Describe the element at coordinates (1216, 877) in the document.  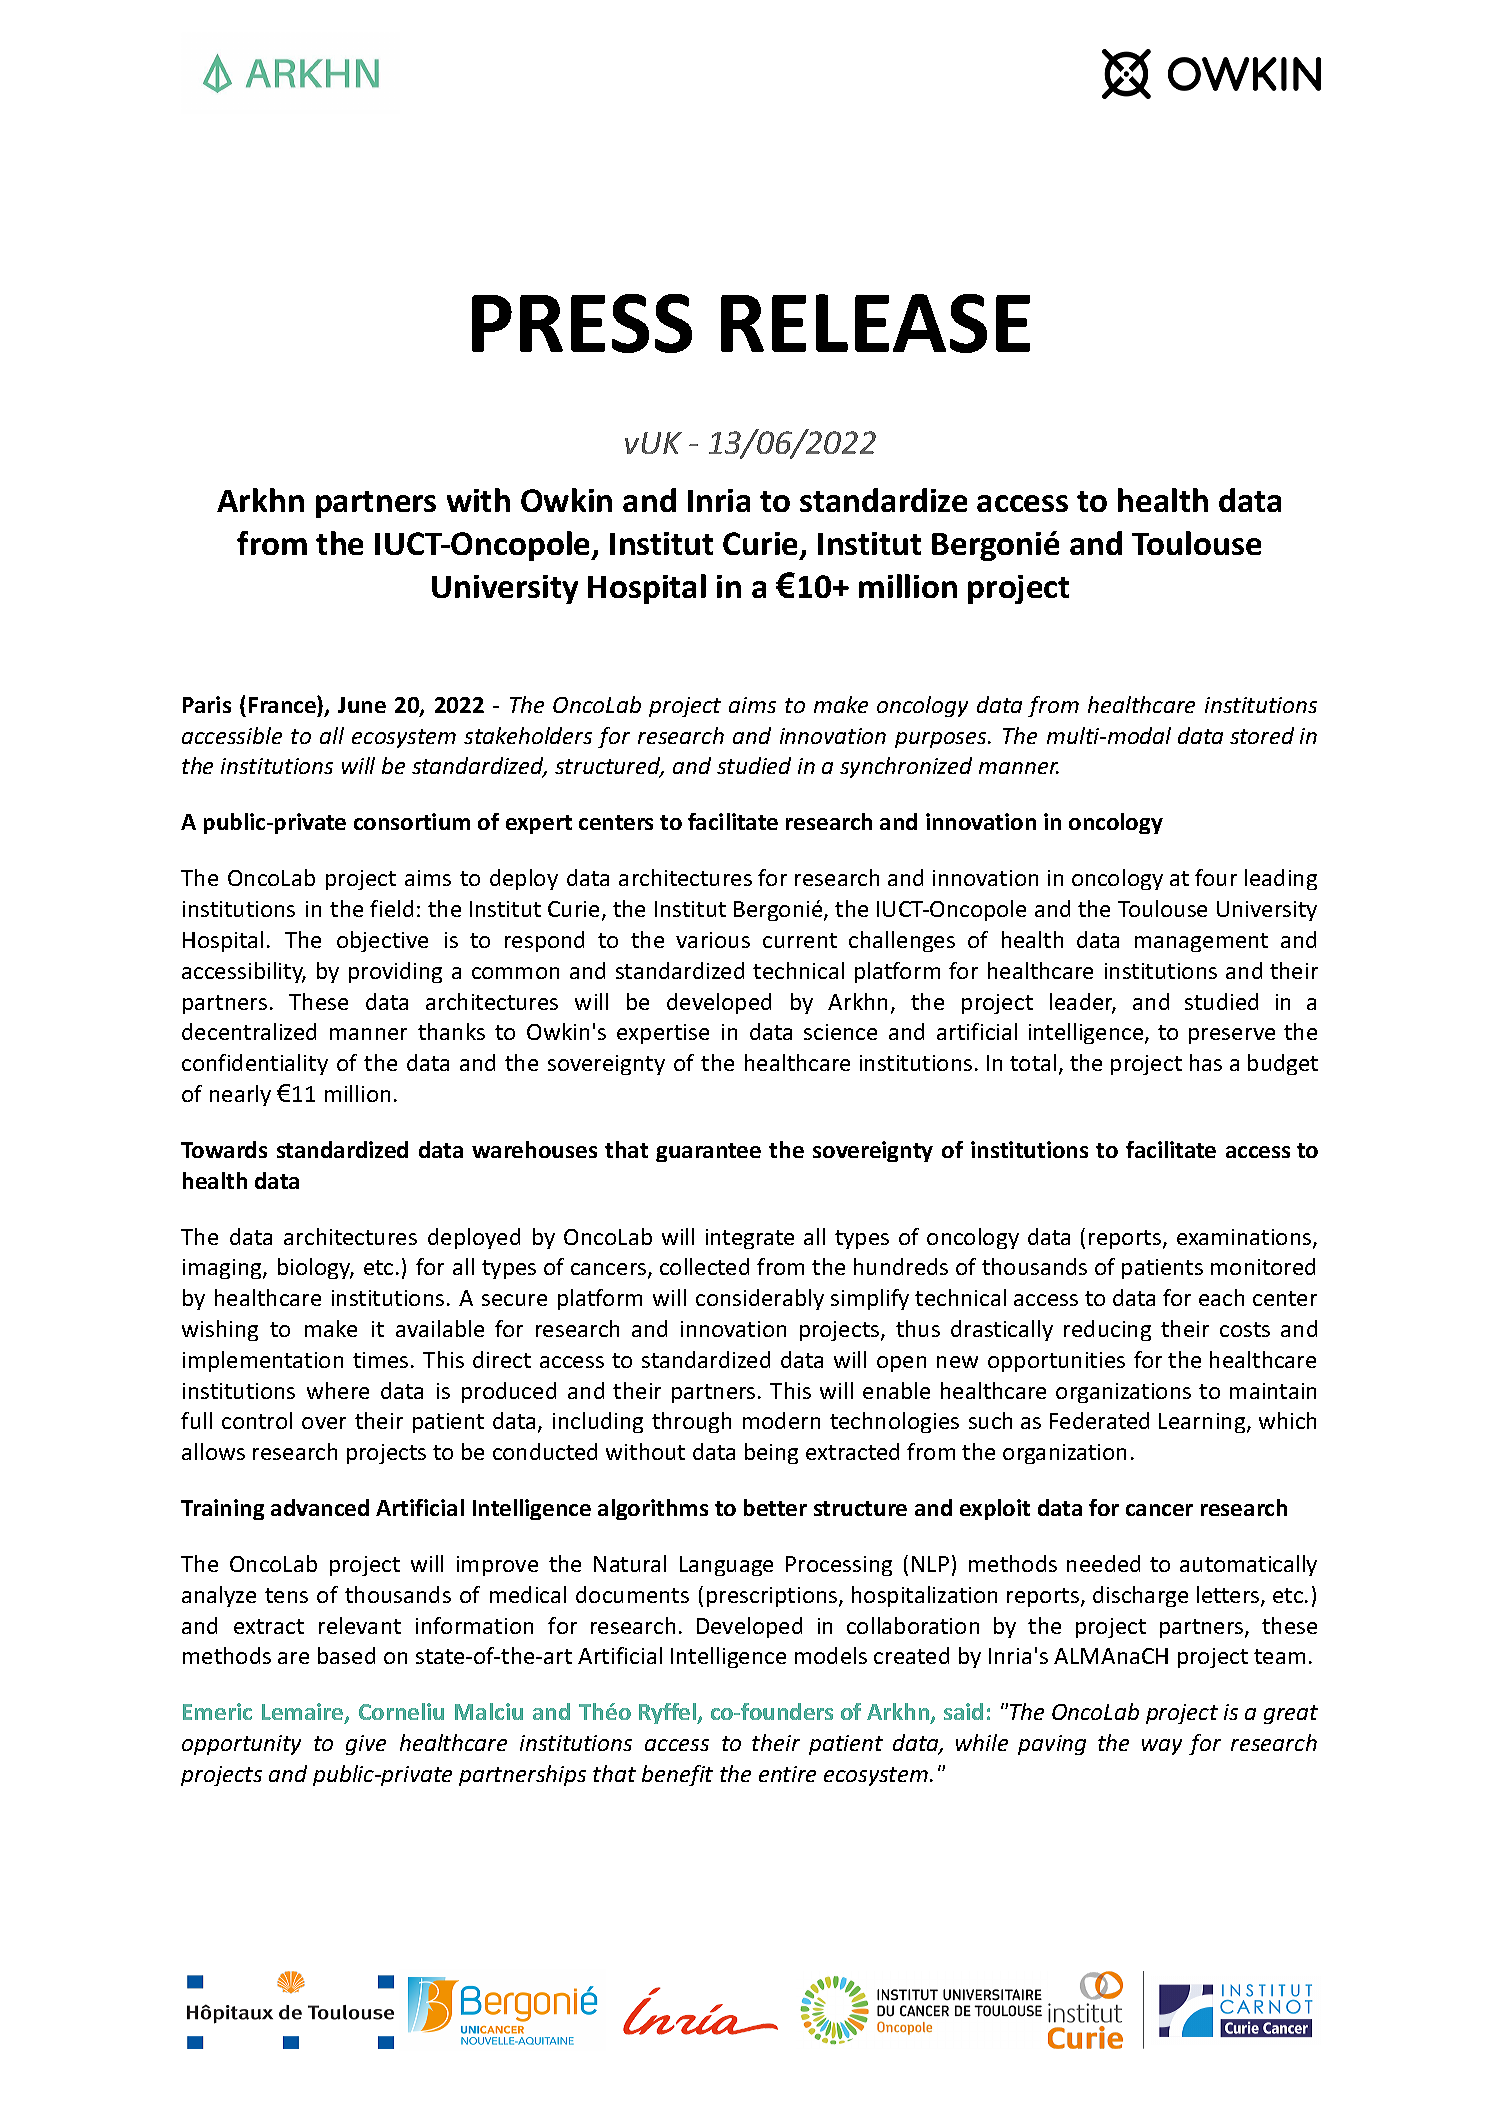
I see `four` at that location.
